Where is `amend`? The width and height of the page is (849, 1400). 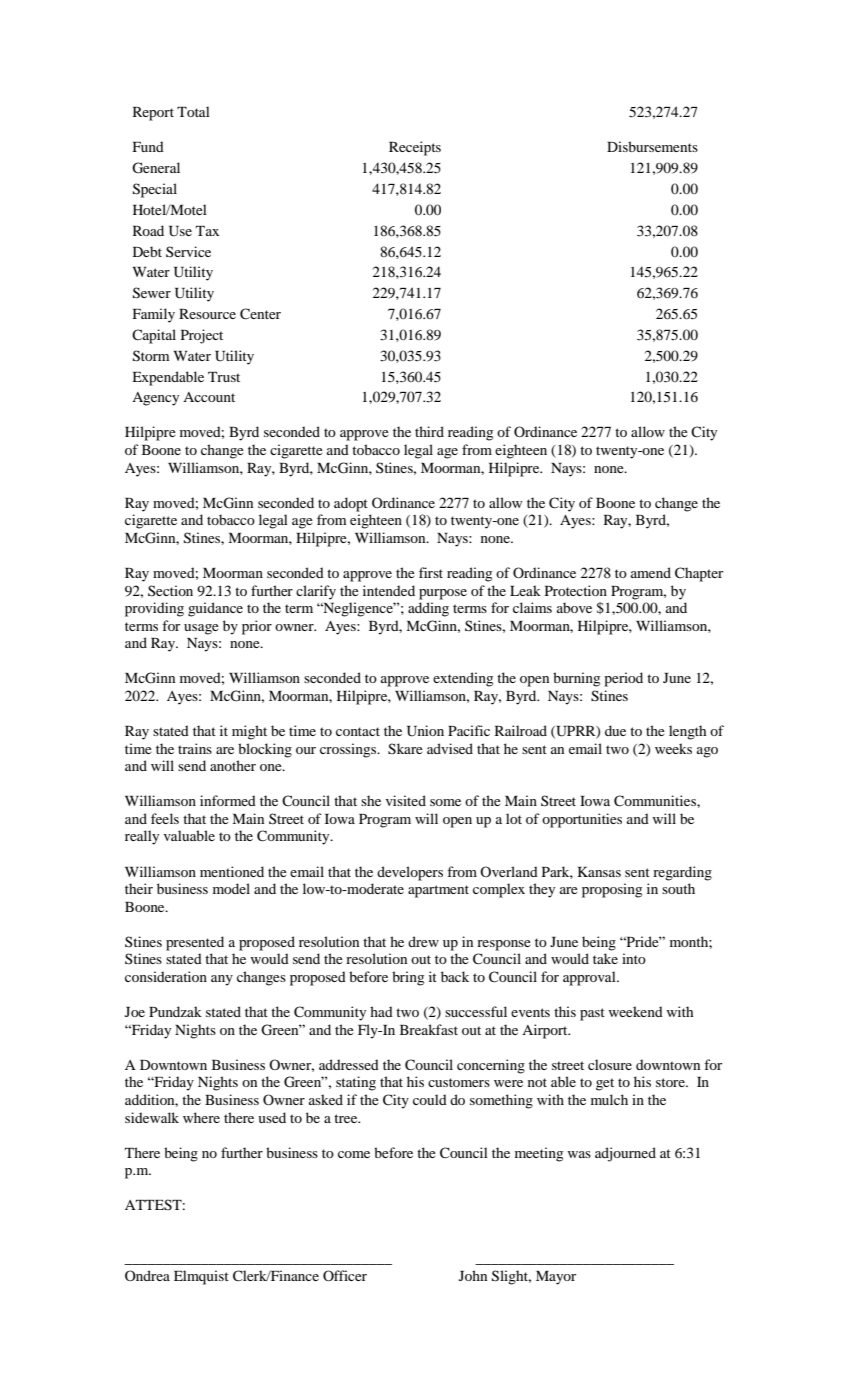 amend is located at coordinates (651, 572).
